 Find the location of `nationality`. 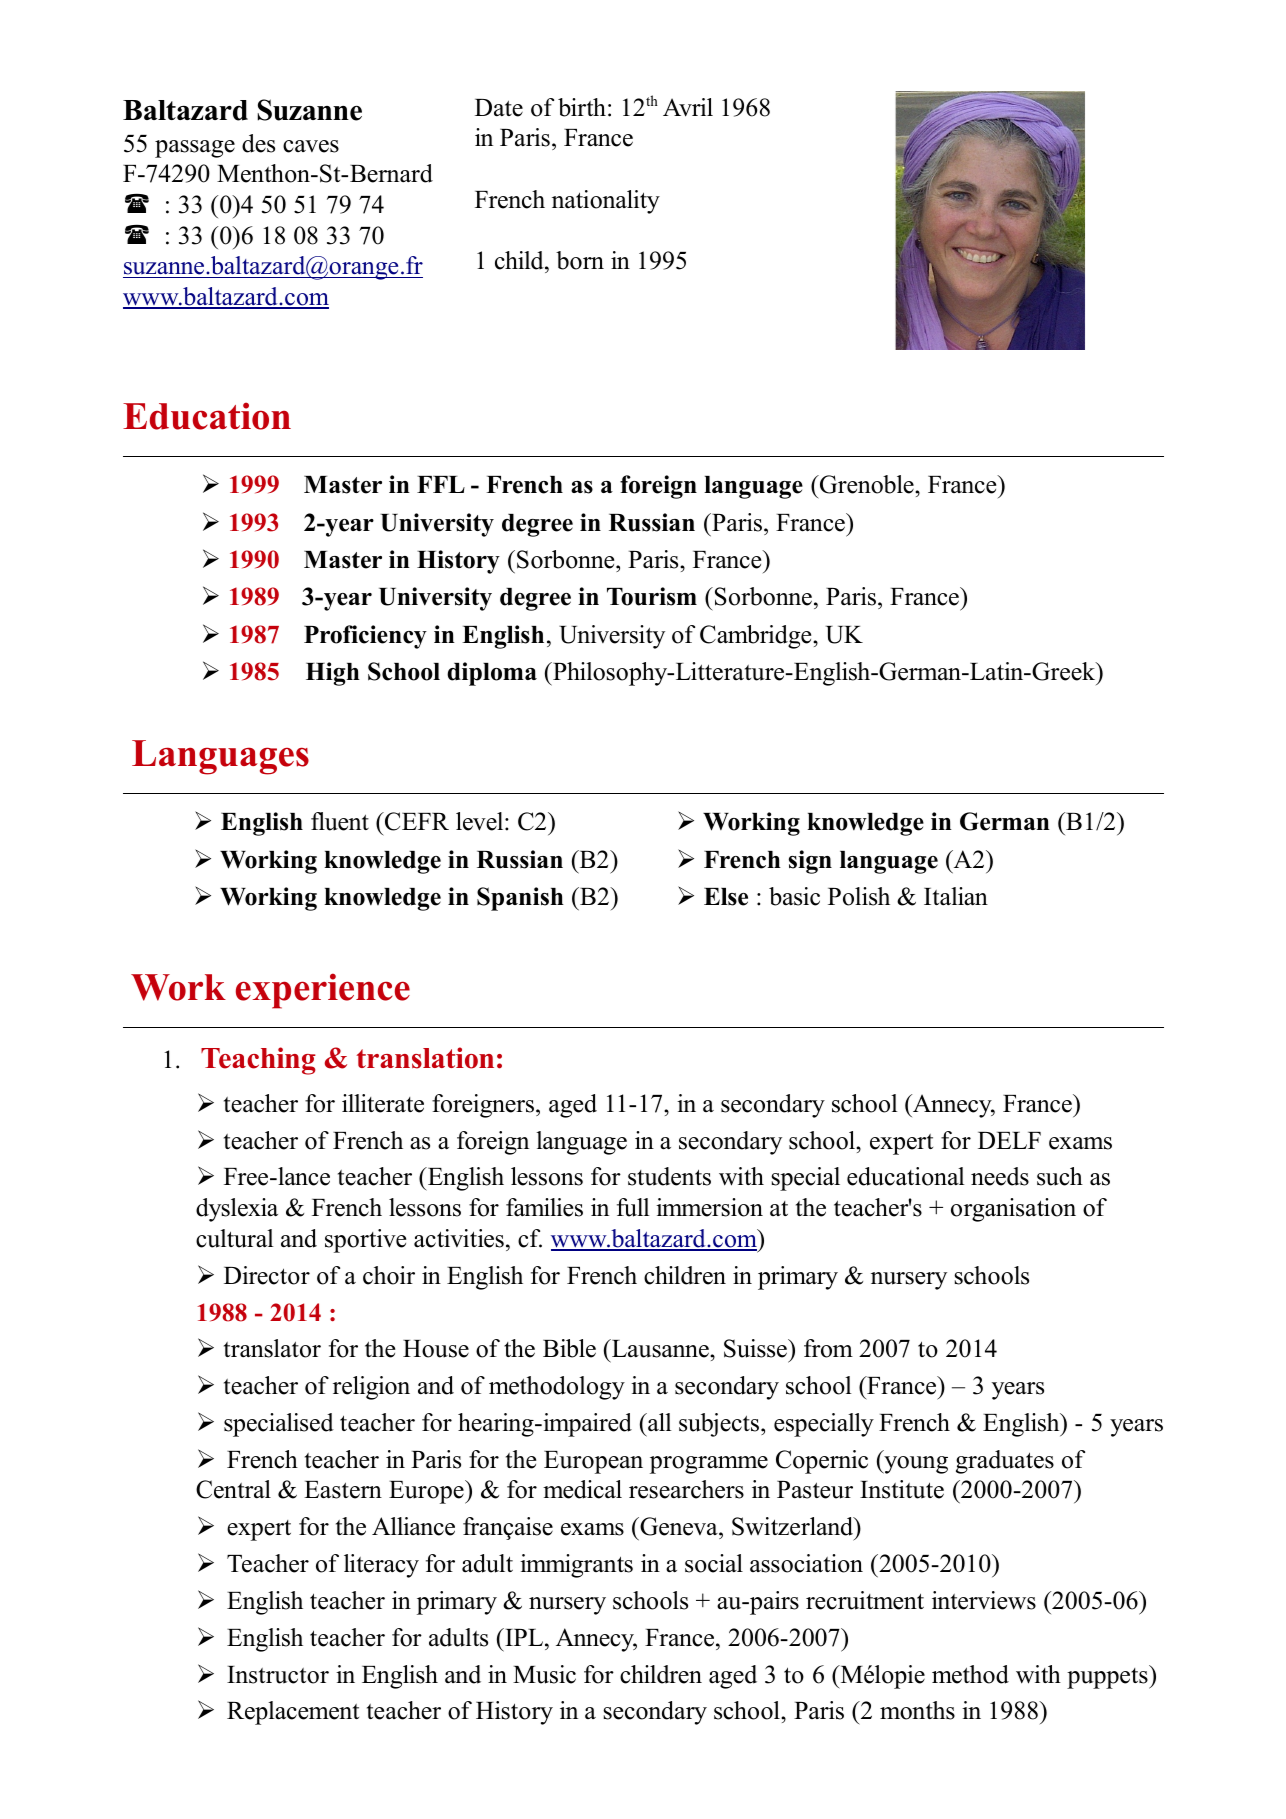

nationality is located at coordinates (606, 202).
